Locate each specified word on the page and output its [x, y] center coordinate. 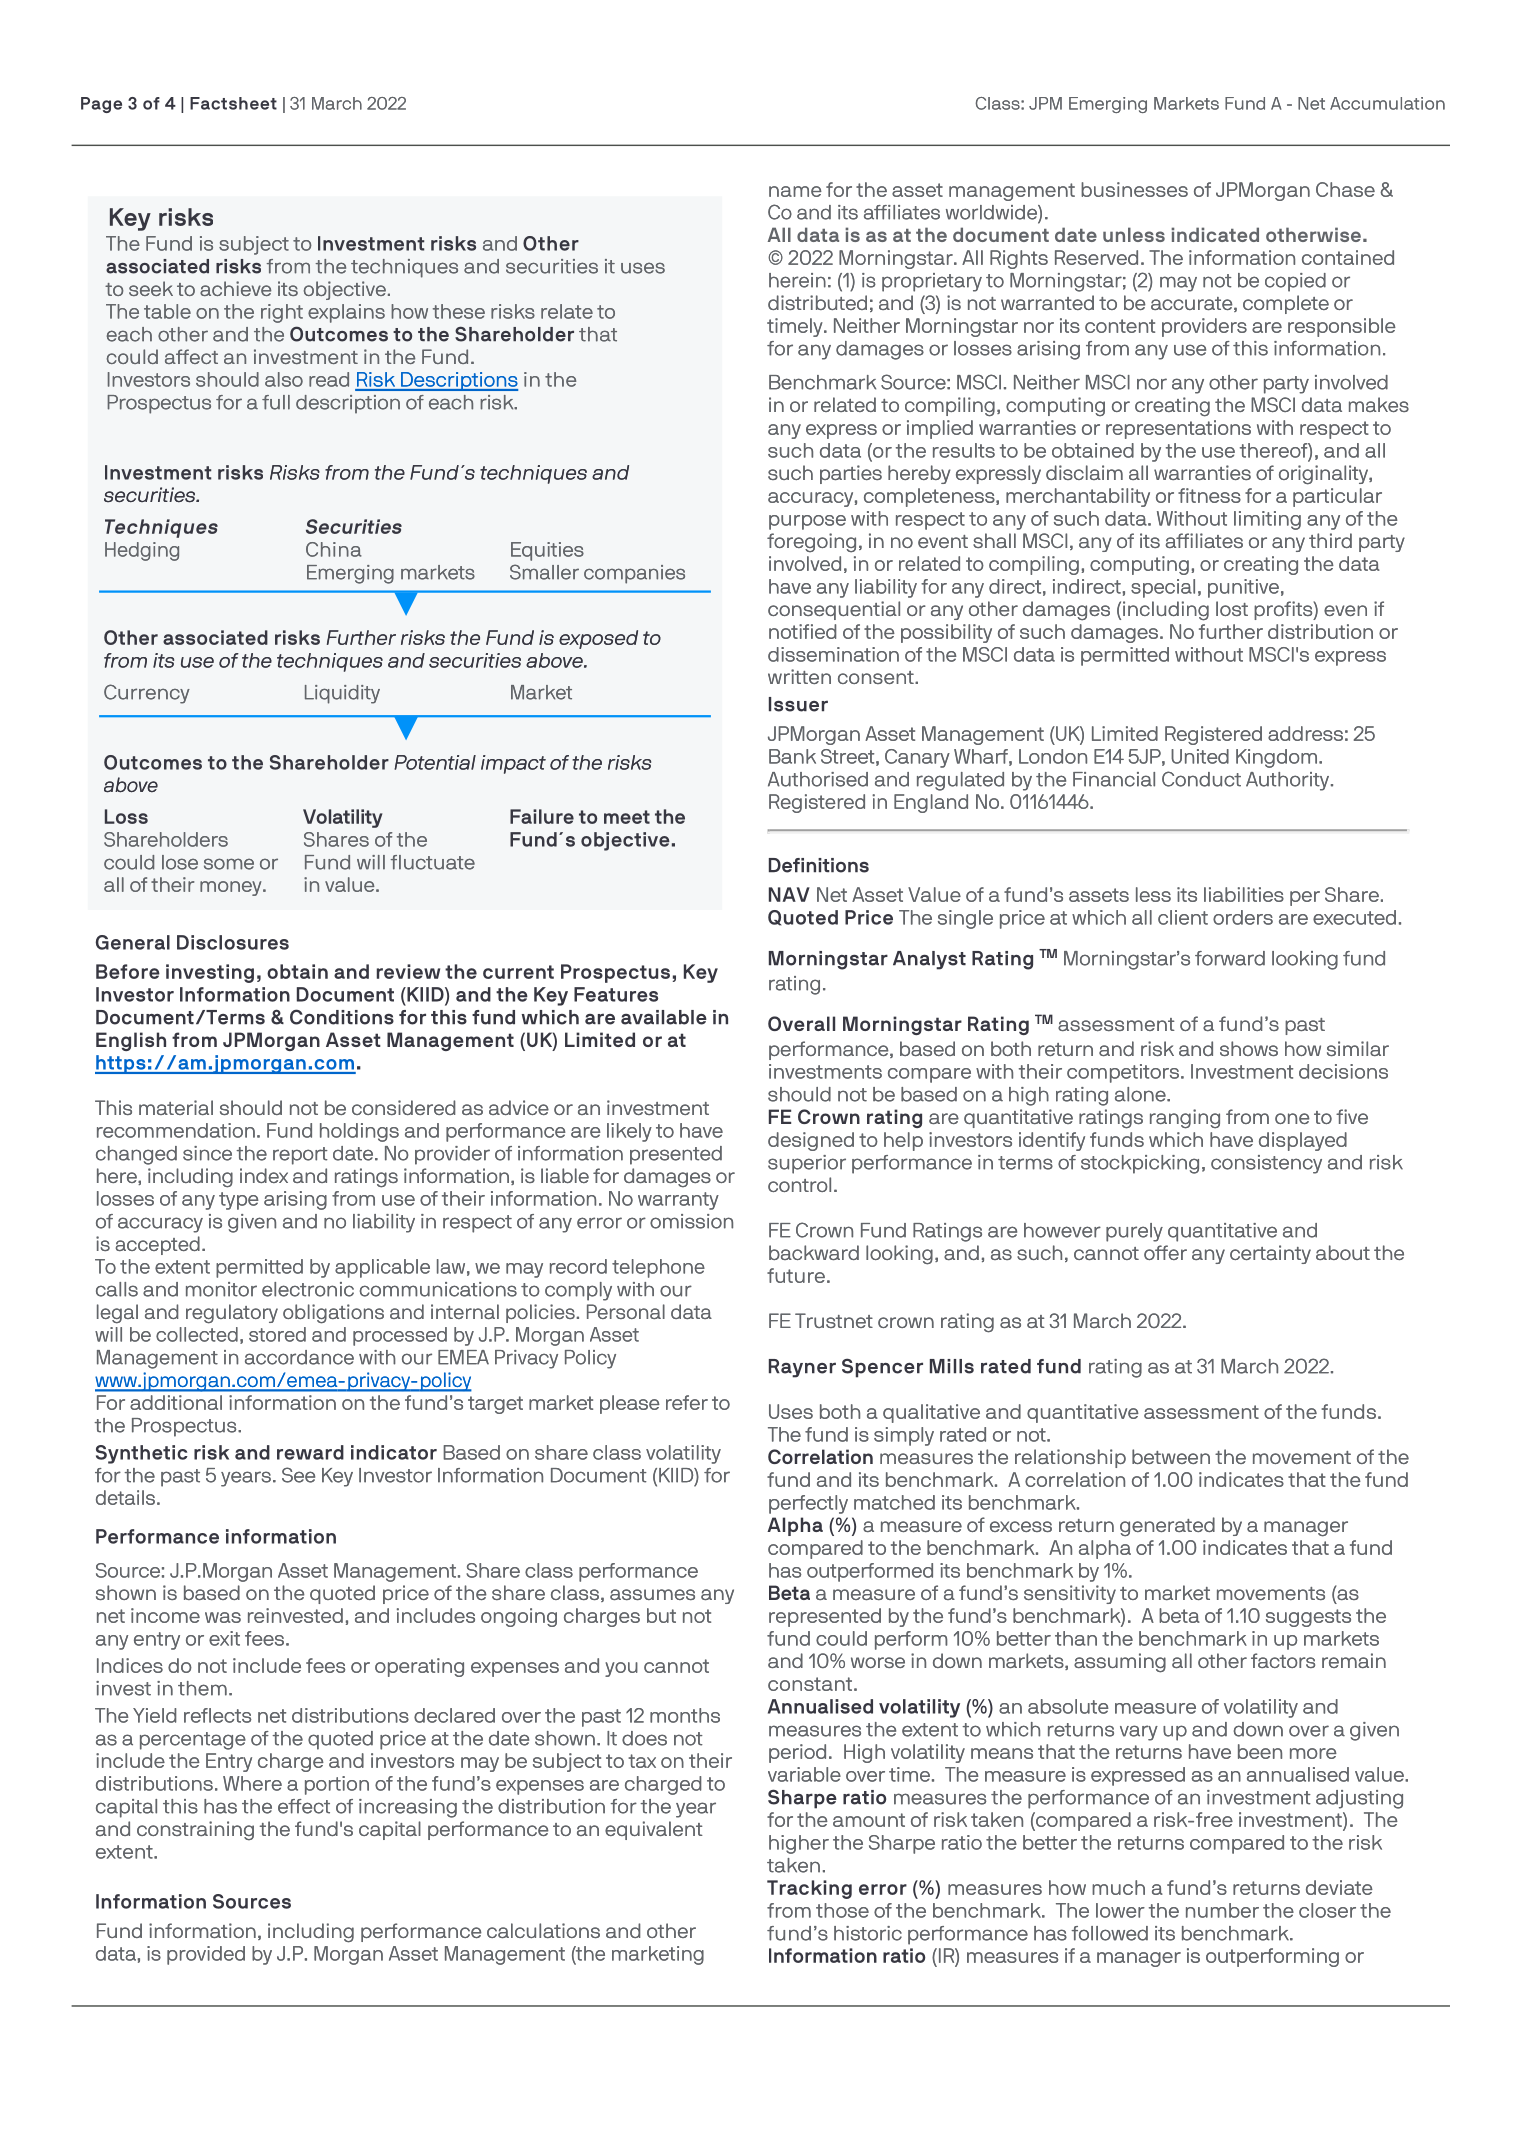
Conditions [342, 1017]
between [1171, 1456]
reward [310, 1452]
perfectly [808, 1504]
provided [206, 1955]
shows [1249, 1049]
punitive [1243, 588]
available [664, 1017]
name [795, 191]
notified [802, 631]
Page [101, 105]
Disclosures [233, 942]
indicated [1215, 234]
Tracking [809, 1889]
